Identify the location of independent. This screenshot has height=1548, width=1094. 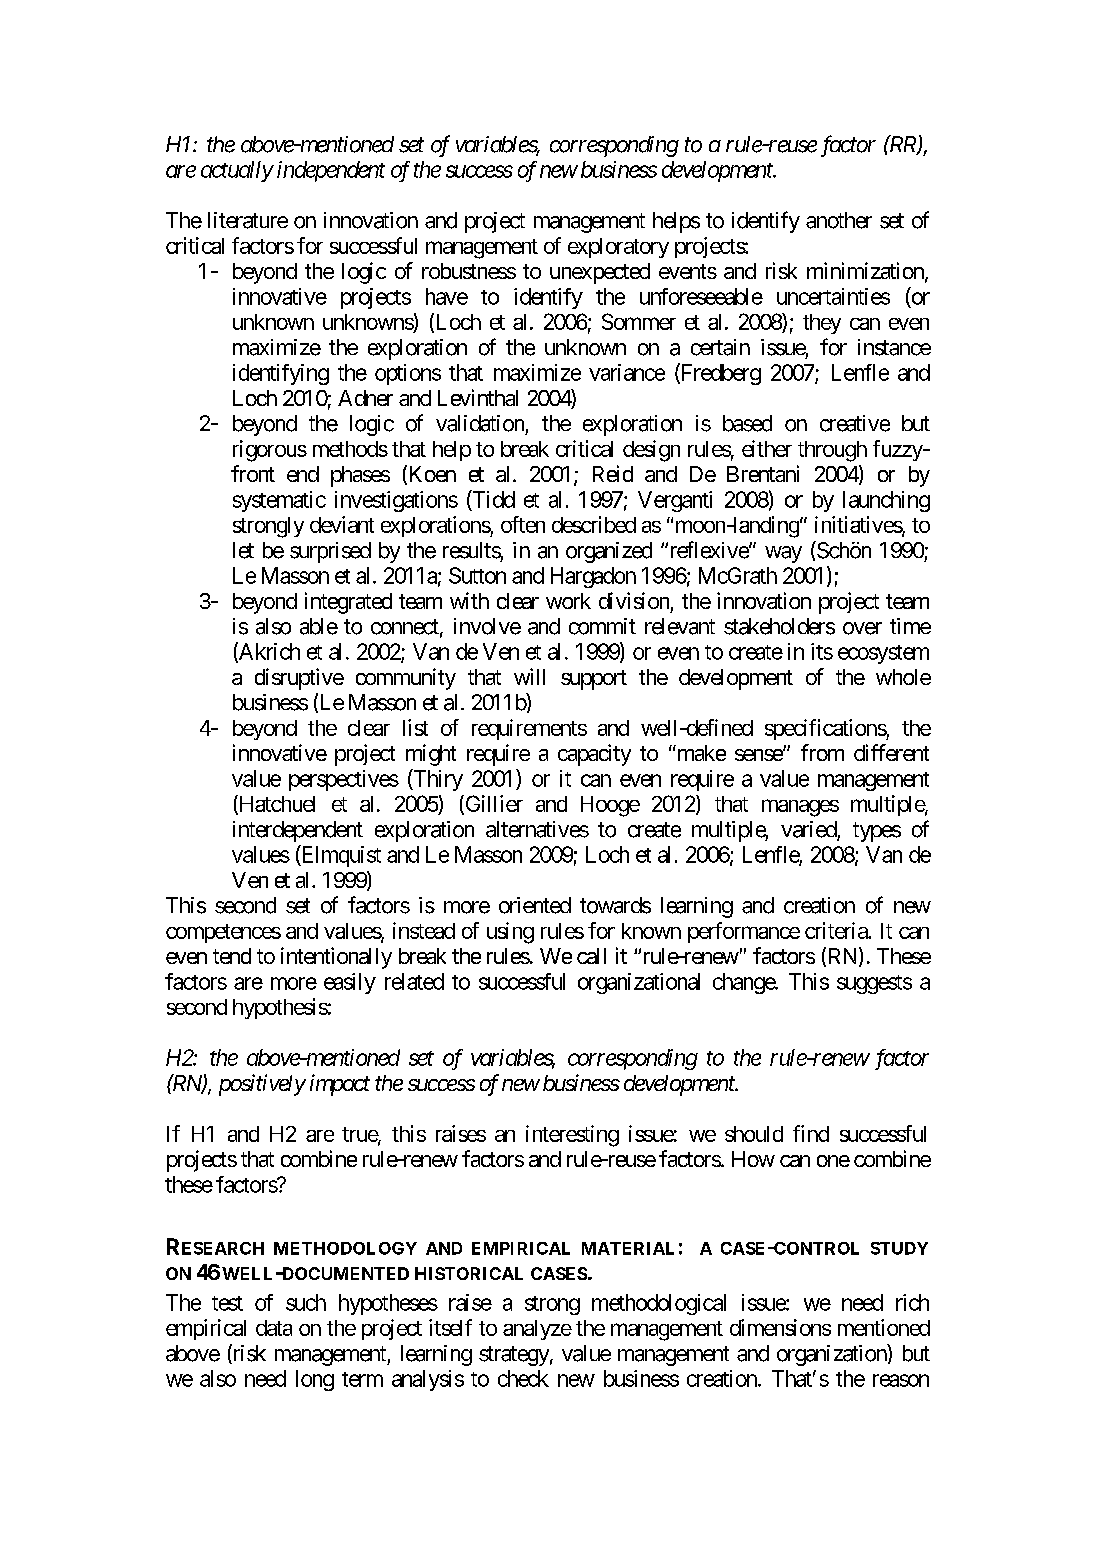
(331, 171).
